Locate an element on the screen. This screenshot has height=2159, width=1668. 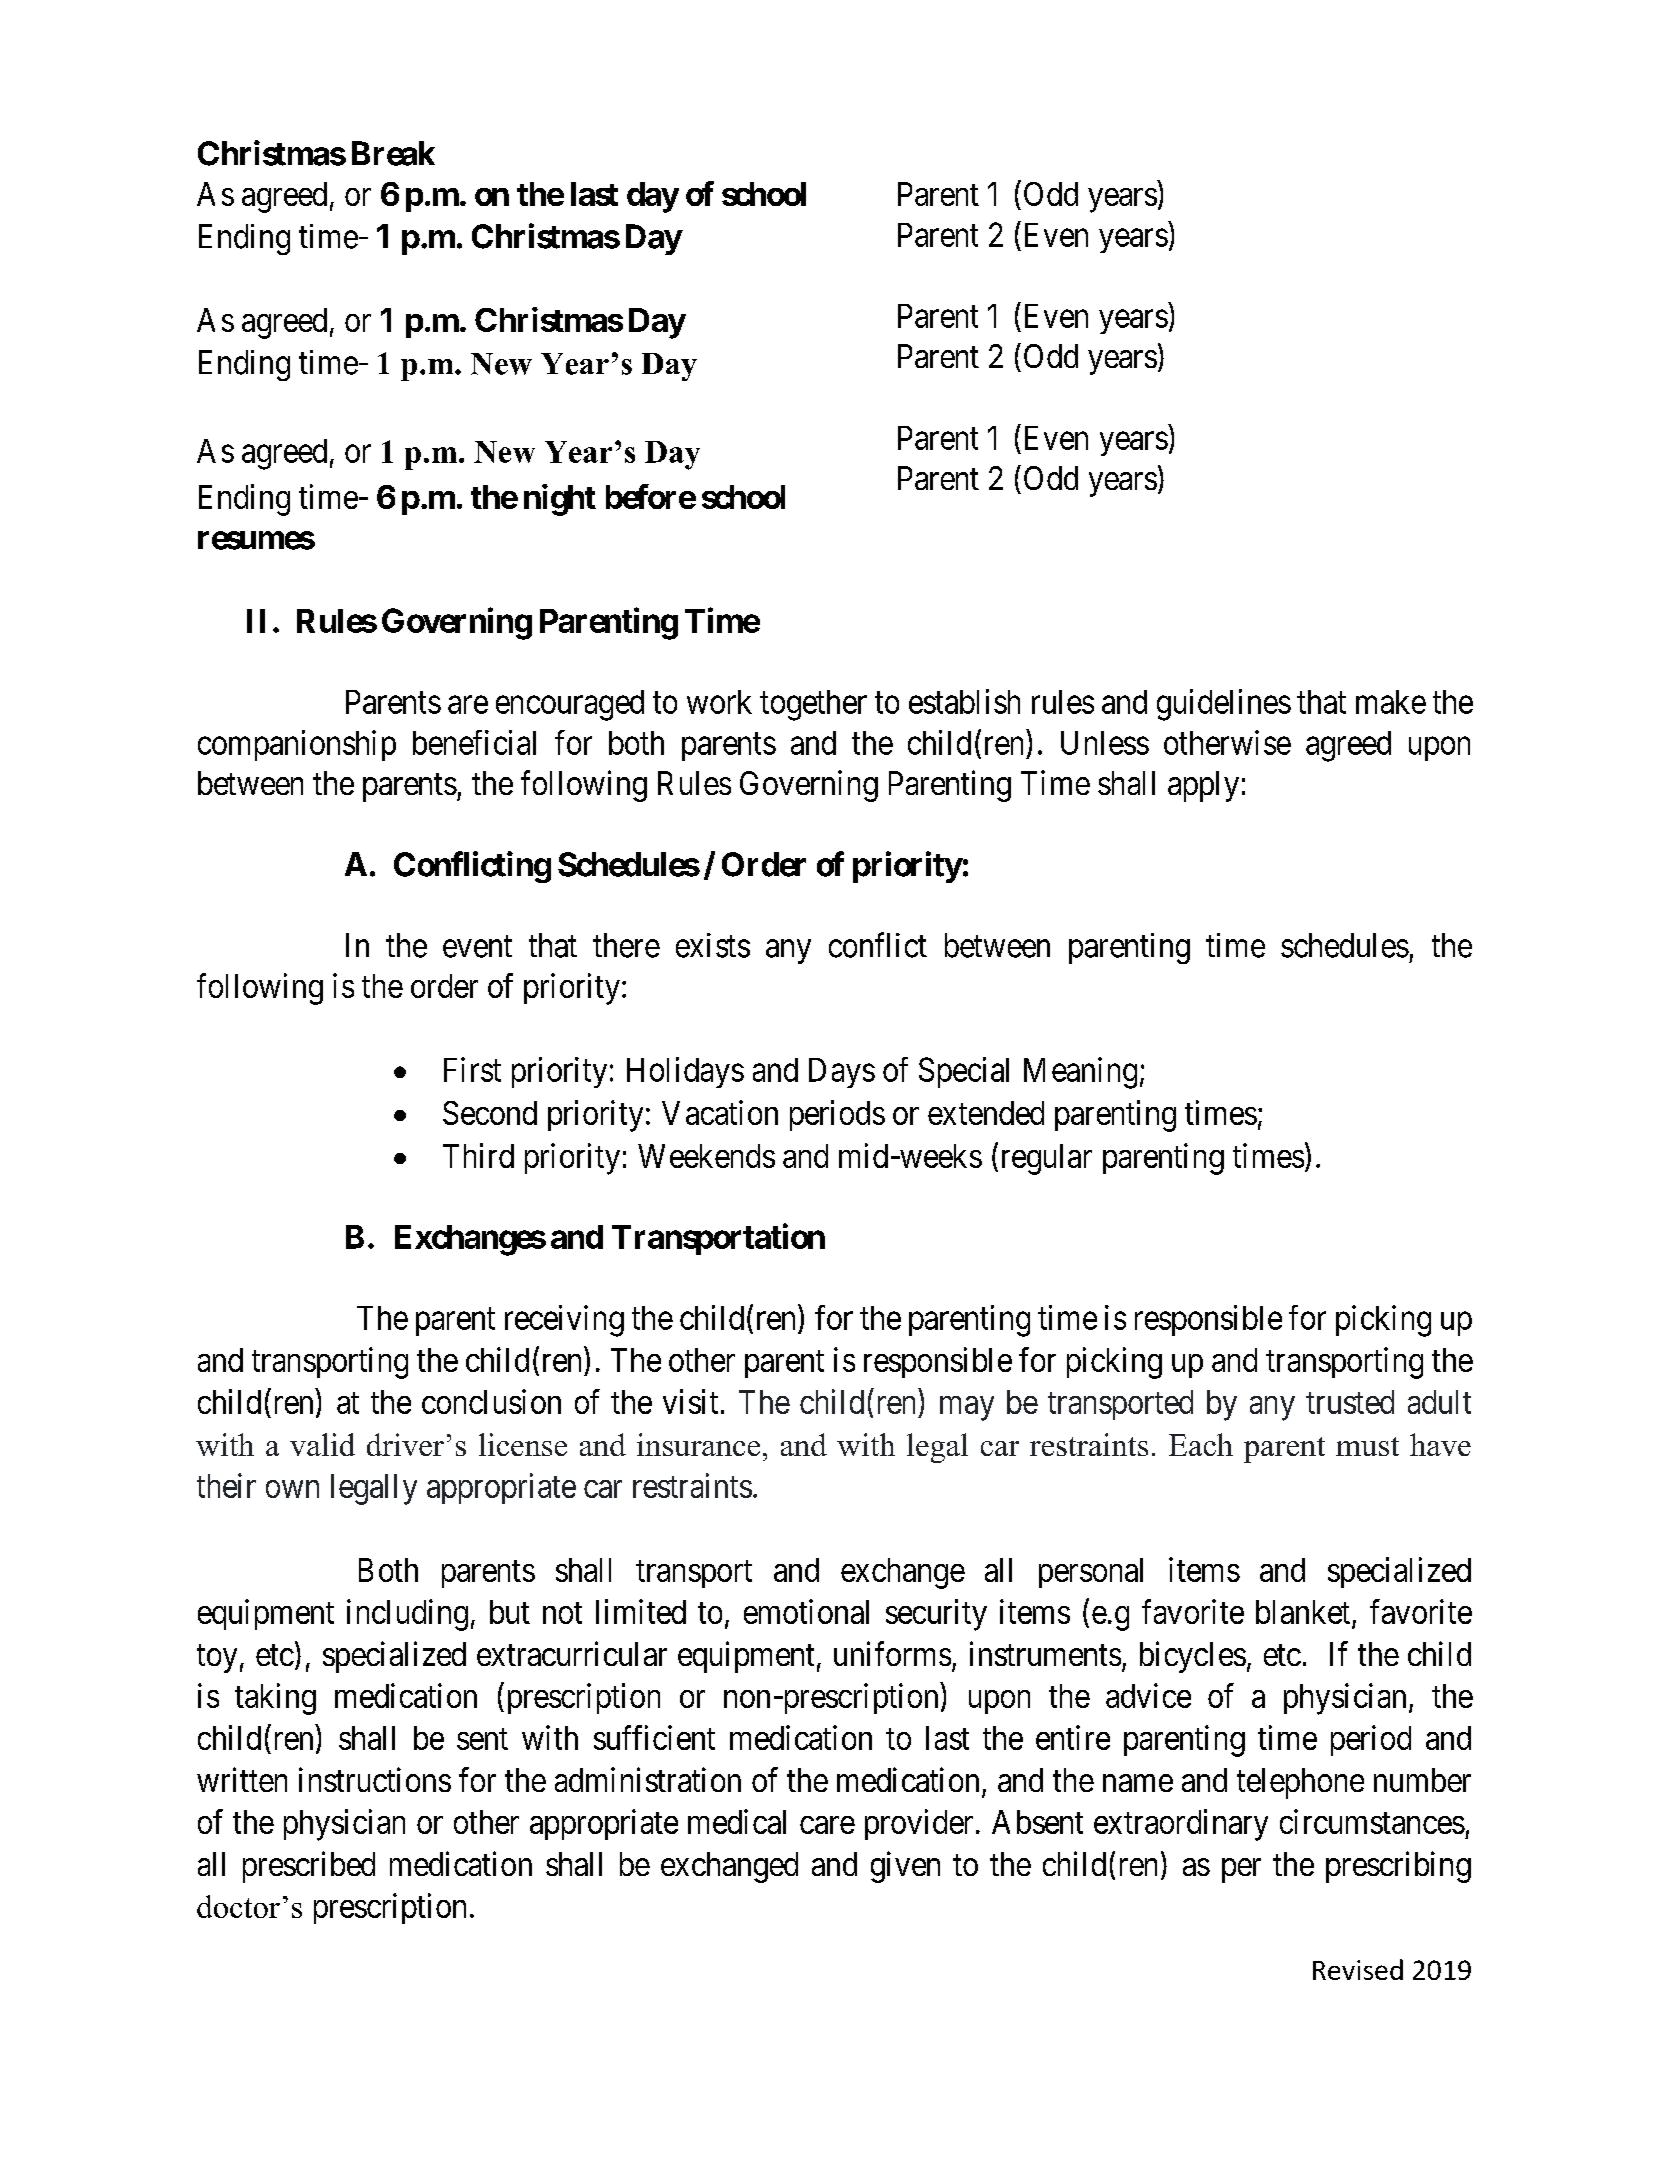
Vacation is located at coordinates (720, 1112).
